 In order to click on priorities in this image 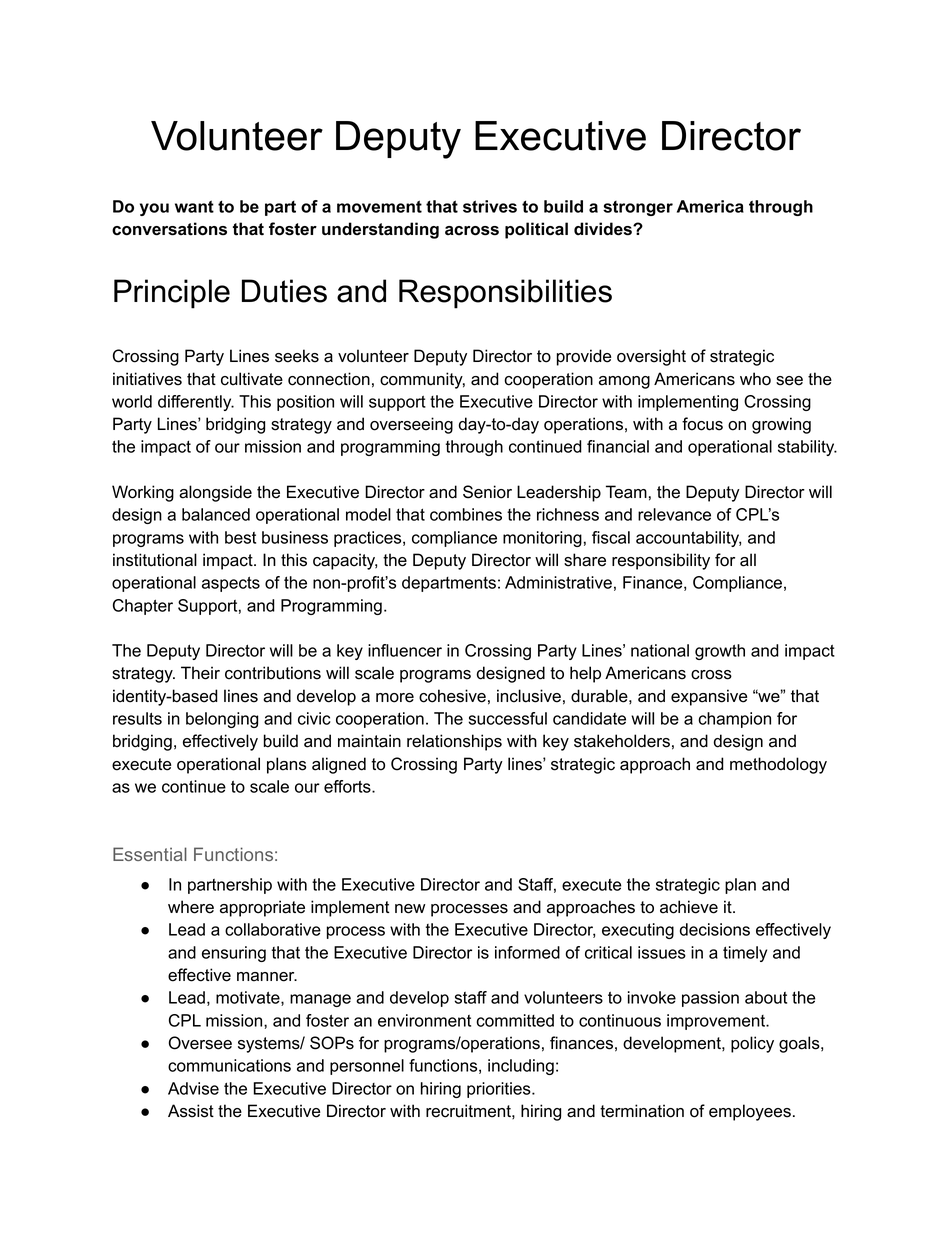, I will do `click(500, 1090)`.
